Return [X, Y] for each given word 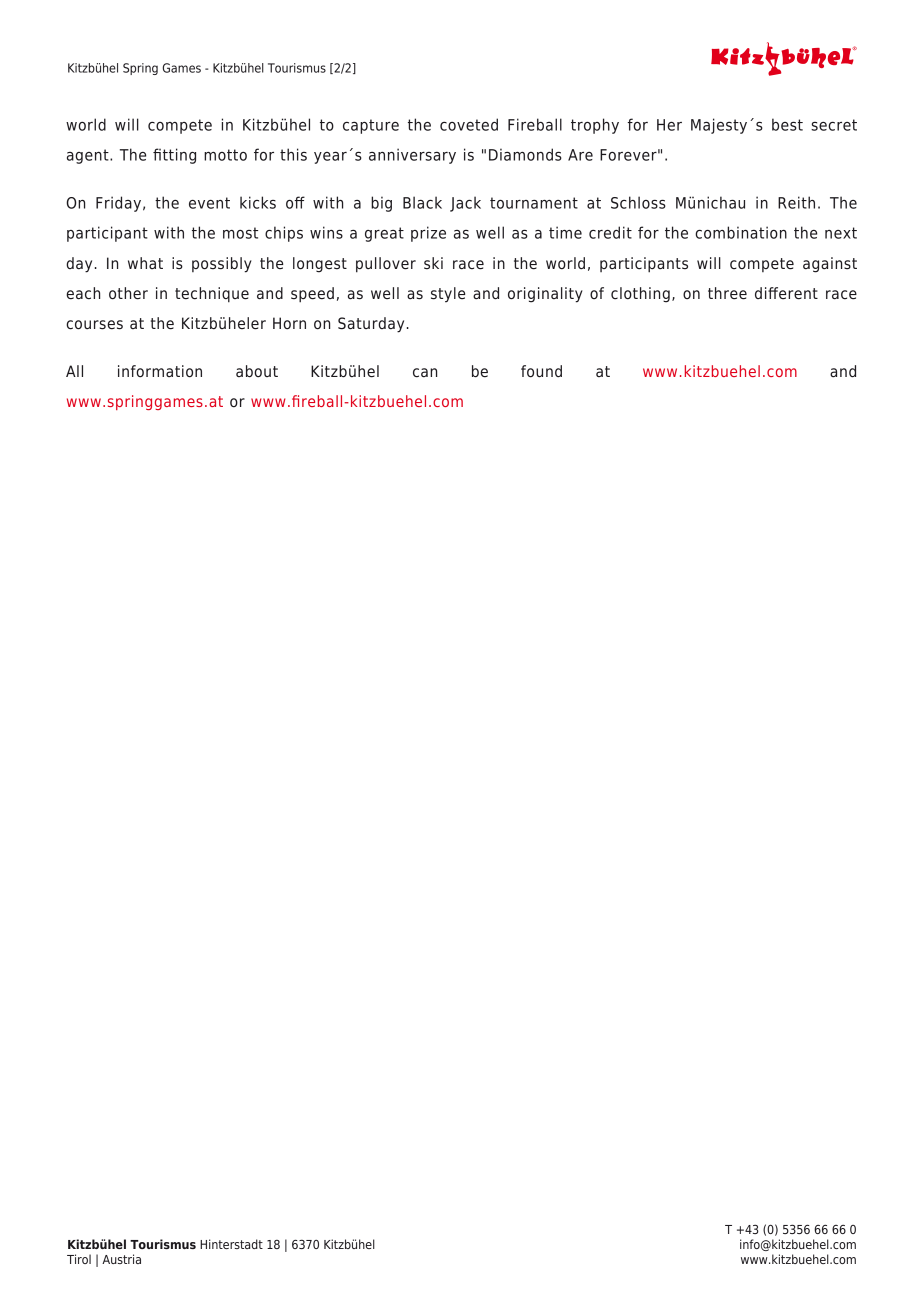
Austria [121, 1259]
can [425, 373]
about [257, 371]
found [541, 371]
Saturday [371, 325]
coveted [469, 124]
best [787, 124]
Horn [289, 323]
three [727, 293]
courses [94, 325]
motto [225, 155]
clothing [640, 295]
